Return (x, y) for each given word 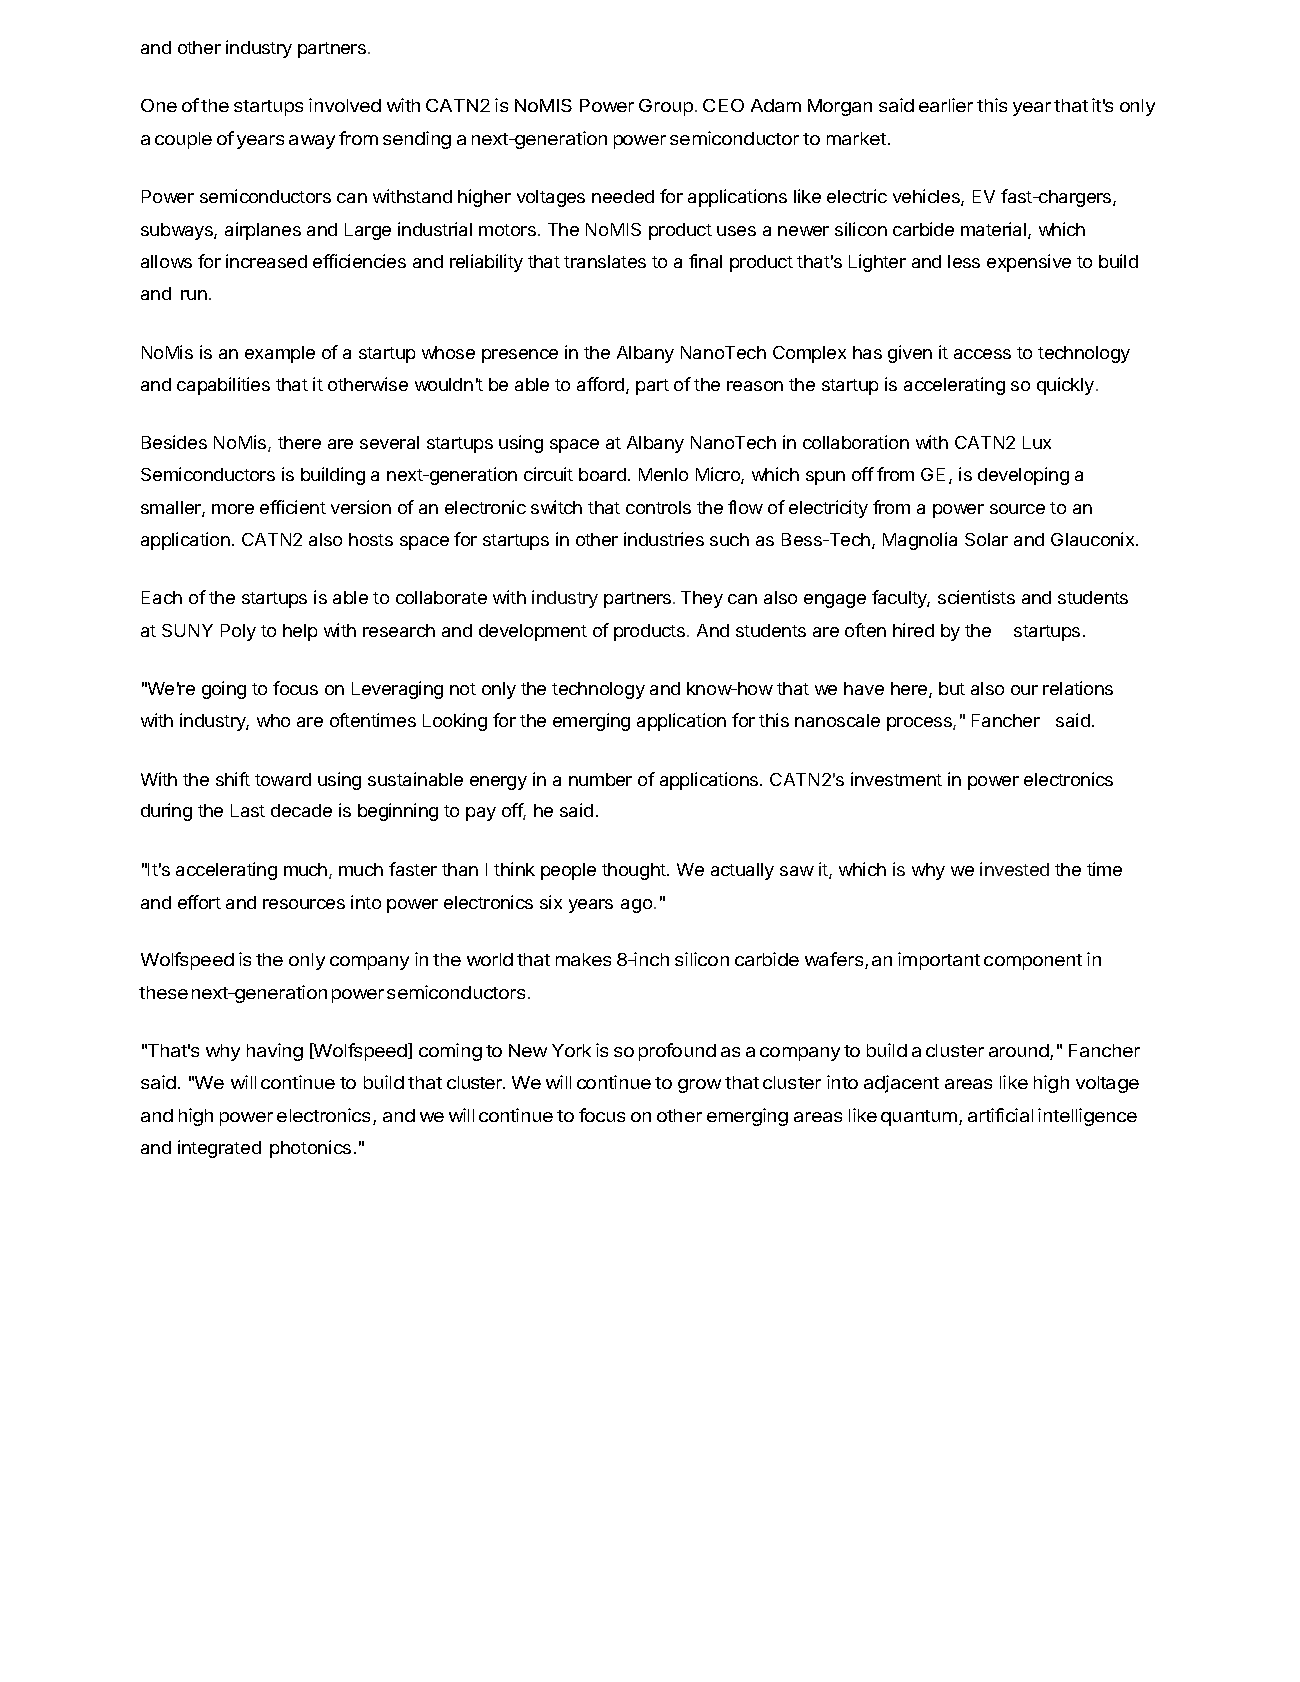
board (602, 474)
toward (283, 779)
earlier (946, 105)
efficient (293, 507)
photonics (310, 1149)
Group (666, 107)
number (600, 779)
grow (699, 1086)
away (312, 142)
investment (896, 779)
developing (1023, 476)
